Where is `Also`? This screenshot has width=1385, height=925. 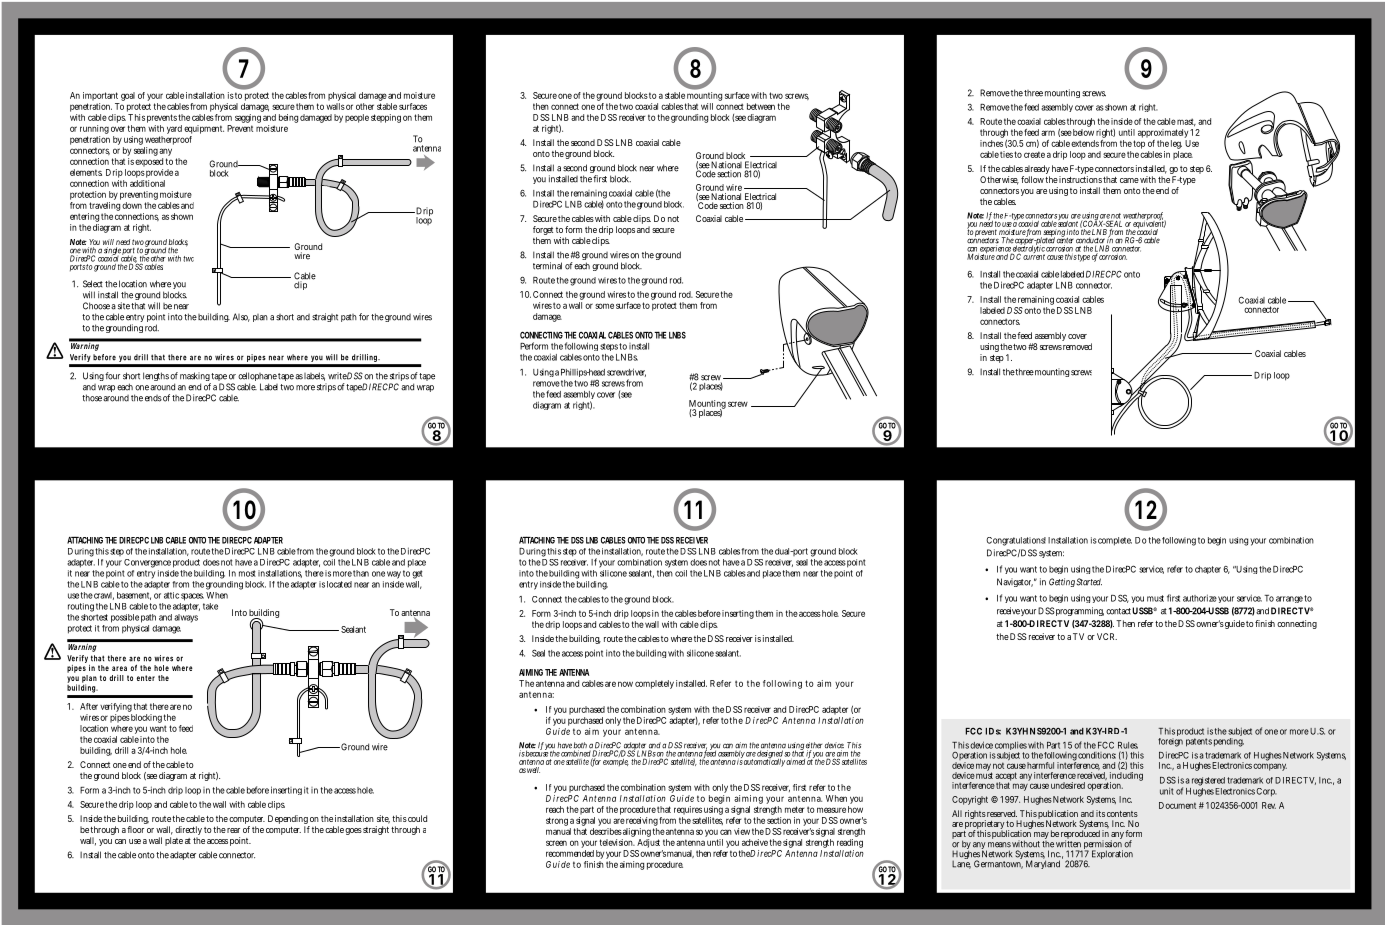 Also is located at coordinates (241, 317).
